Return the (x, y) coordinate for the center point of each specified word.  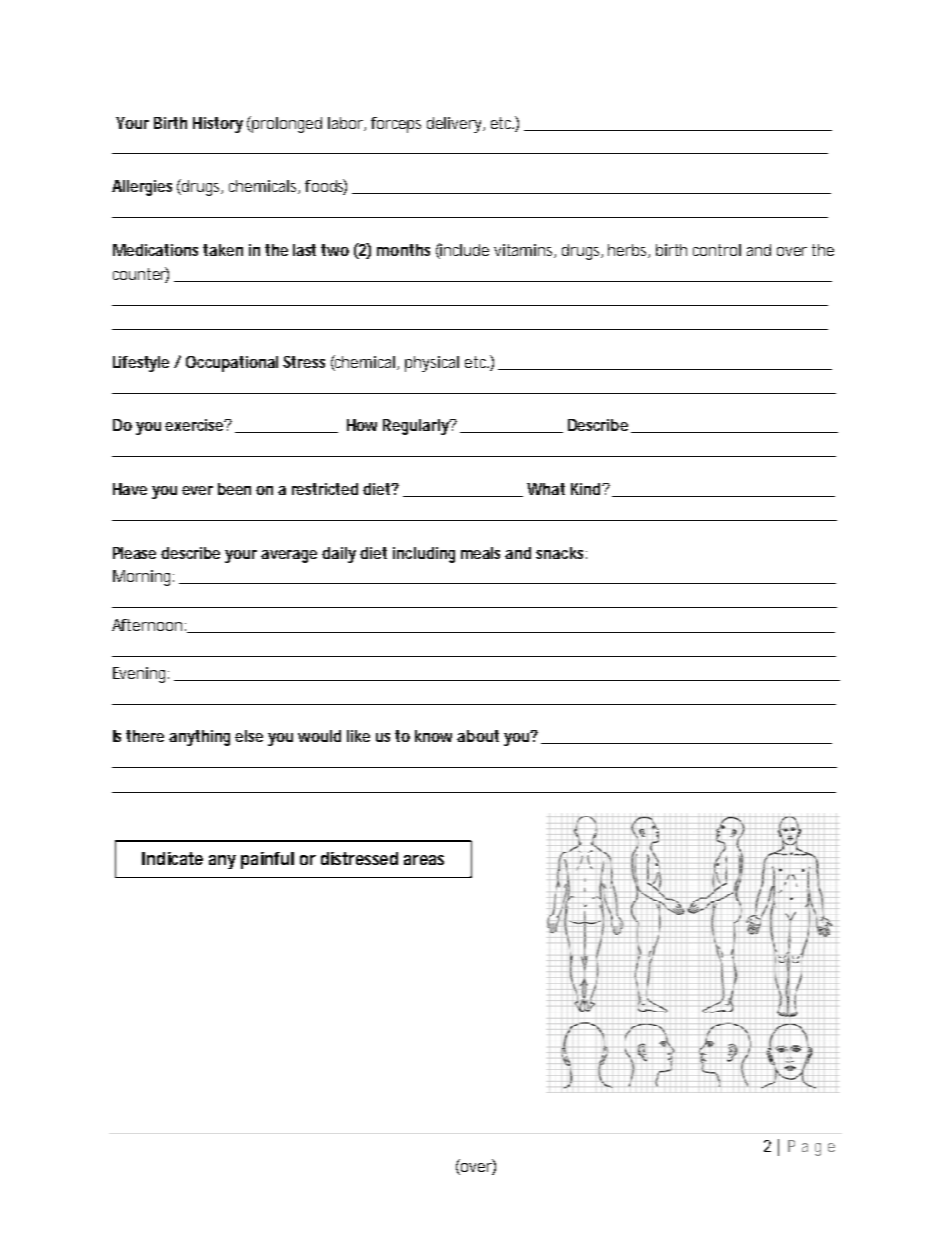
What (546, 489)
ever (197, 490)
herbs (629, 251)
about (478, 736)
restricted (325, 489)
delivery (456, 125)
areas (424, 860)
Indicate (172, 858)
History (218, 125)
